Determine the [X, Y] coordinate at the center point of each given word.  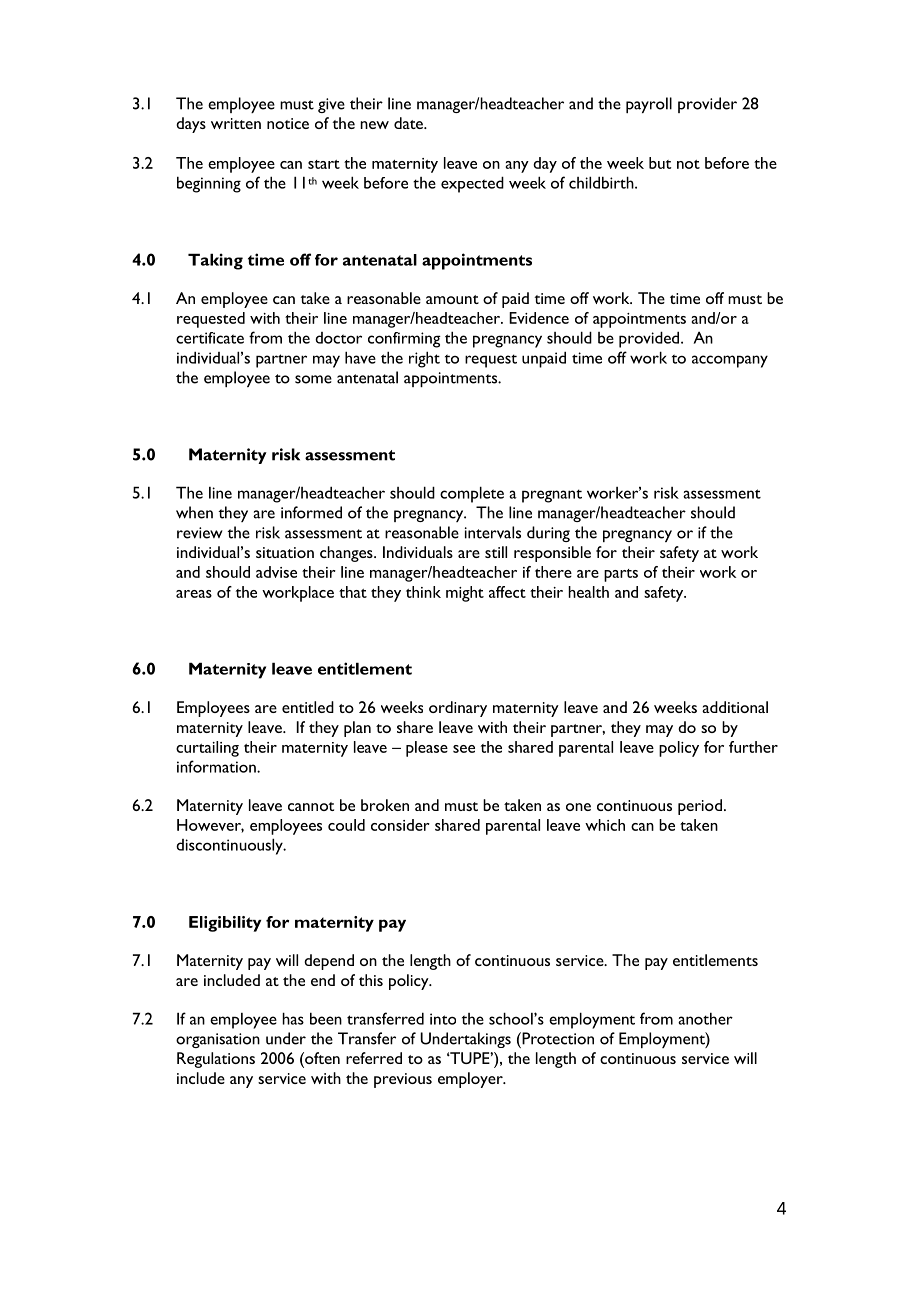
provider [707, 105]
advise [276, 572]
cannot [311, 806]
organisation [218, 1040]
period [700, 807]
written [236, 123]
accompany [730, 361]
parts [621, 575]
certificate [210, 338]
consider [400, 825]
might [465, 594]
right [424, 359]
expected [472, 184]
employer [471, 1080]
